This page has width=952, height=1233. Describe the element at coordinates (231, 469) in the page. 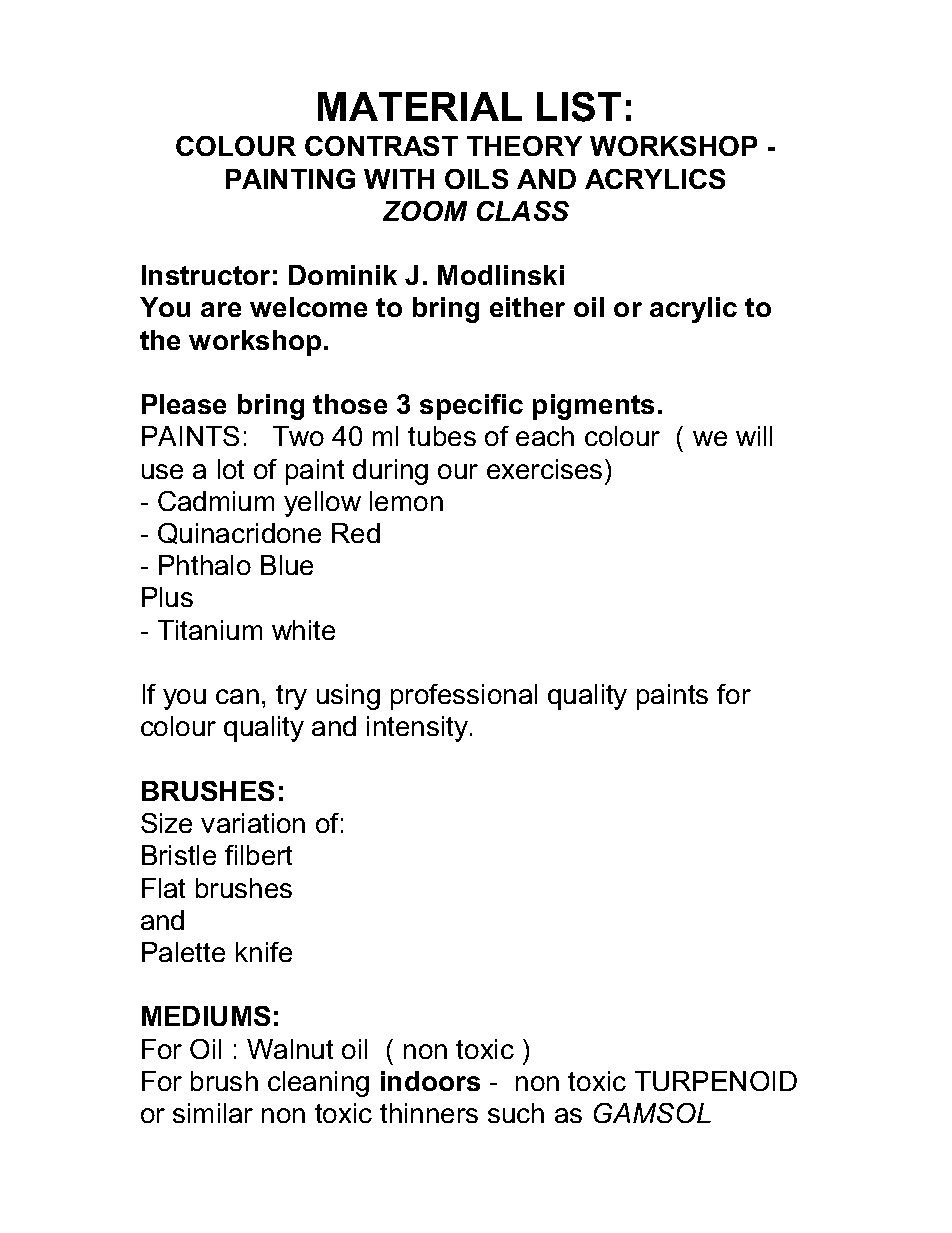

I see `lot` at that location.
